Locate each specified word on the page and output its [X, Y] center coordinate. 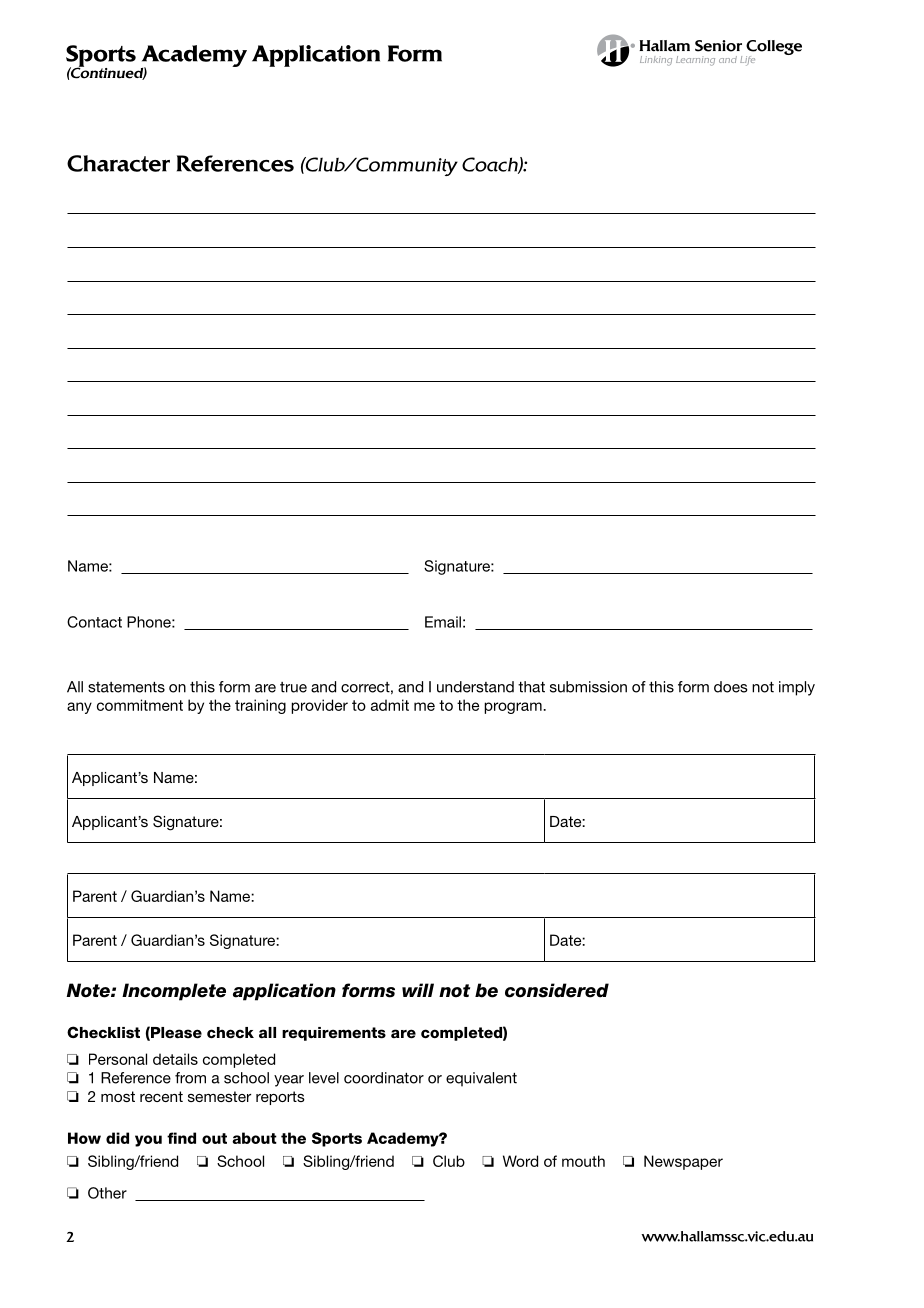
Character [118, 163]
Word [520, 1161]
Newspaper [683, 1162]
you [148, 1141]
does [731, 687]
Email [443, 622]
